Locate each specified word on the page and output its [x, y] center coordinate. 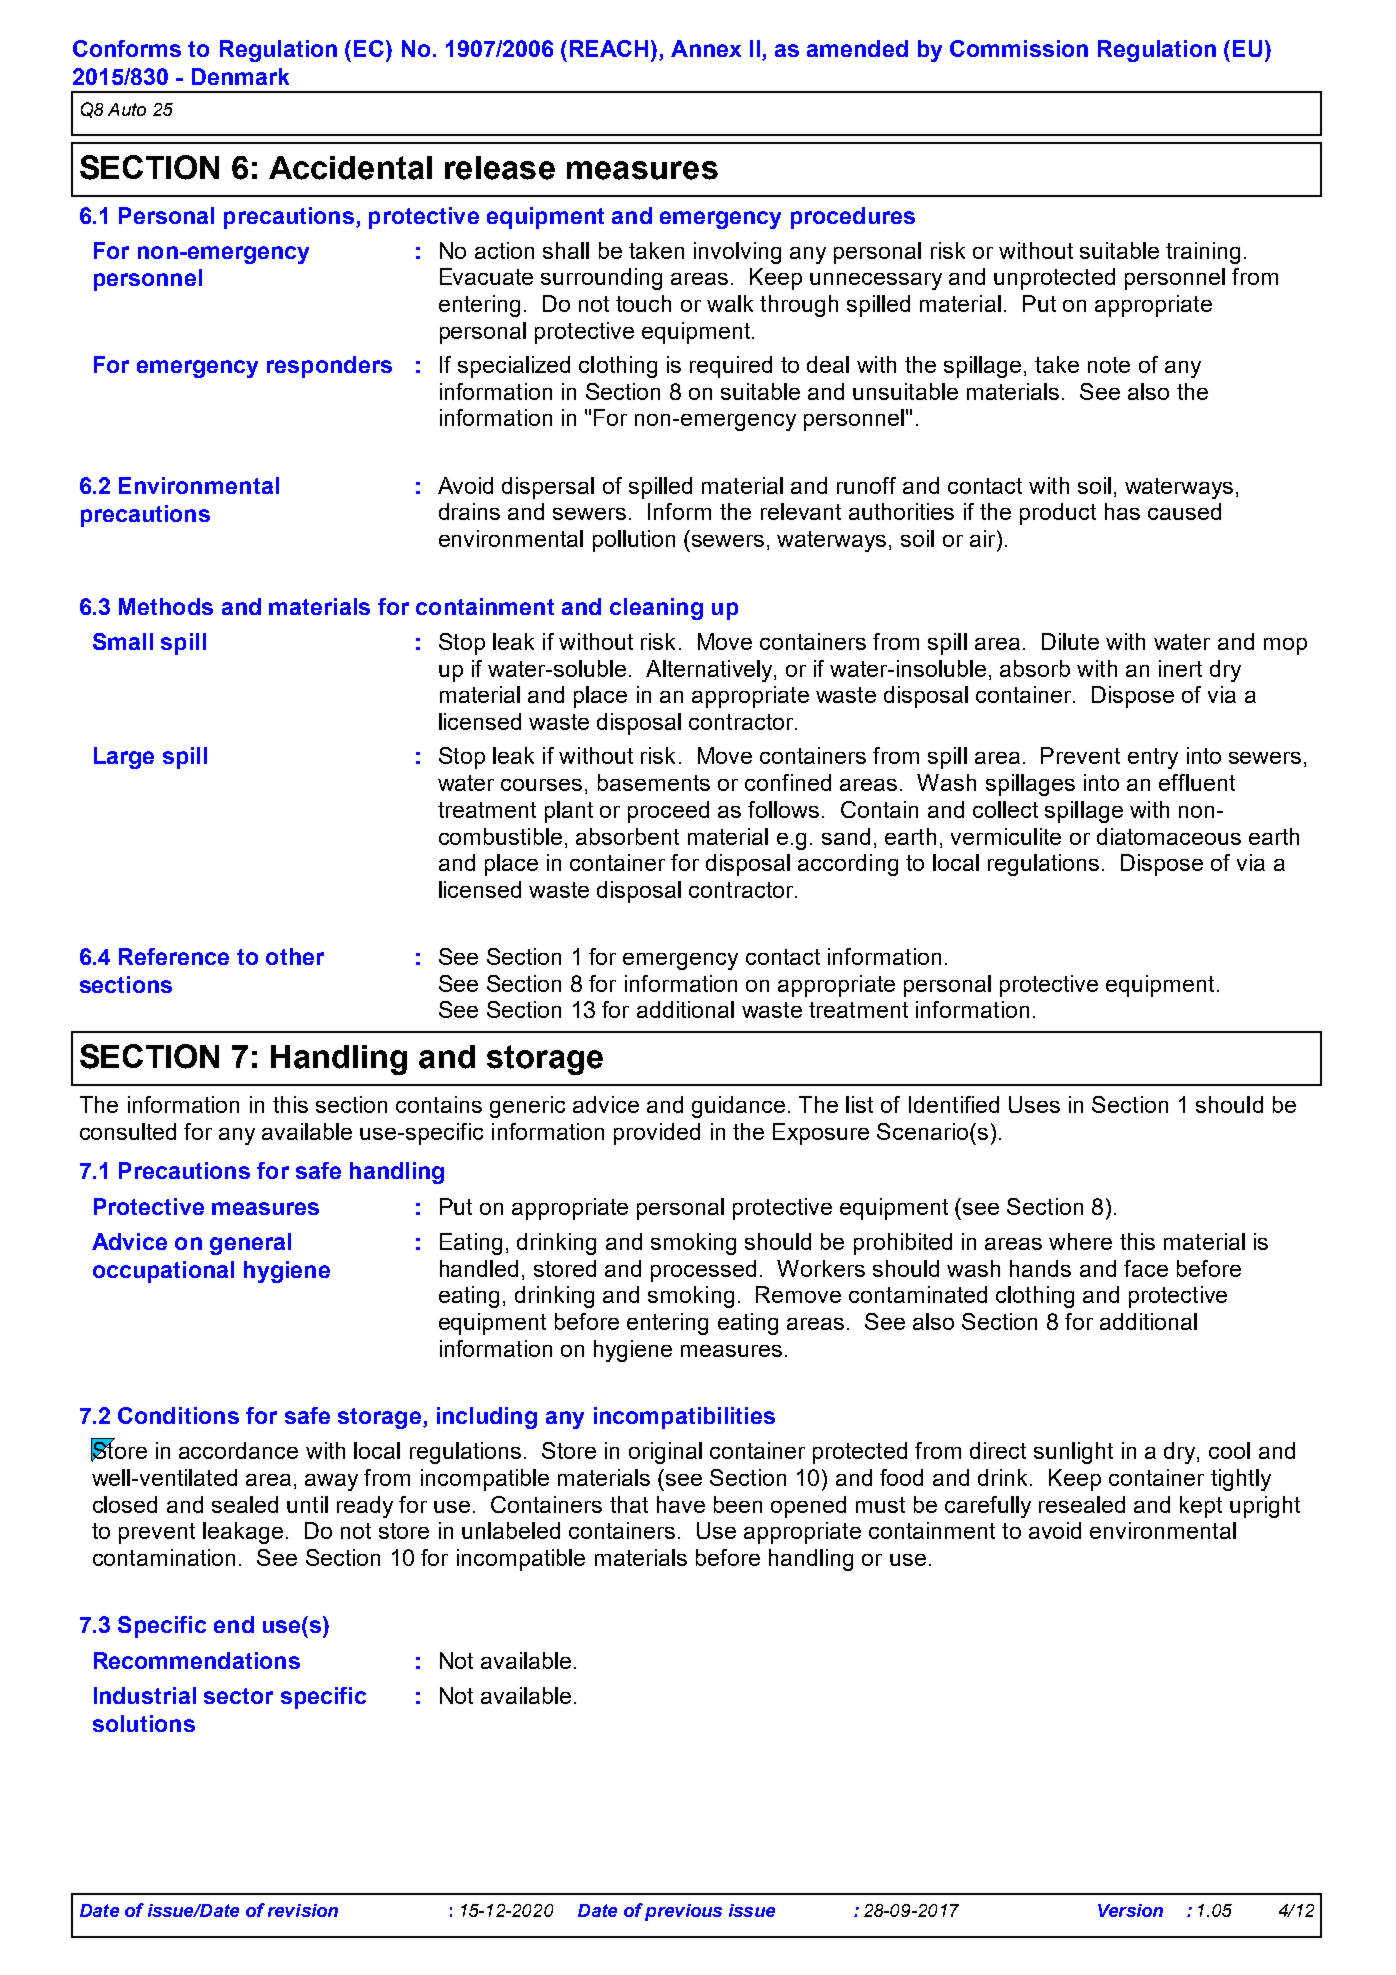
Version [1130, 1910]
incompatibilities [684, 1418]
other [295, 956]
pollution [634, 541]
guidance [738, 1107]
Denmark [240, 76]
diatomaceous [1169, 836]
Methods [166, 606]
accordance [238, 1450]
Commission [1019, 48]
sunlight [1073, 1453]
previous [683, 1912]
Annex [706, 48]
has [1122, 511]
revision [303, 1910]
